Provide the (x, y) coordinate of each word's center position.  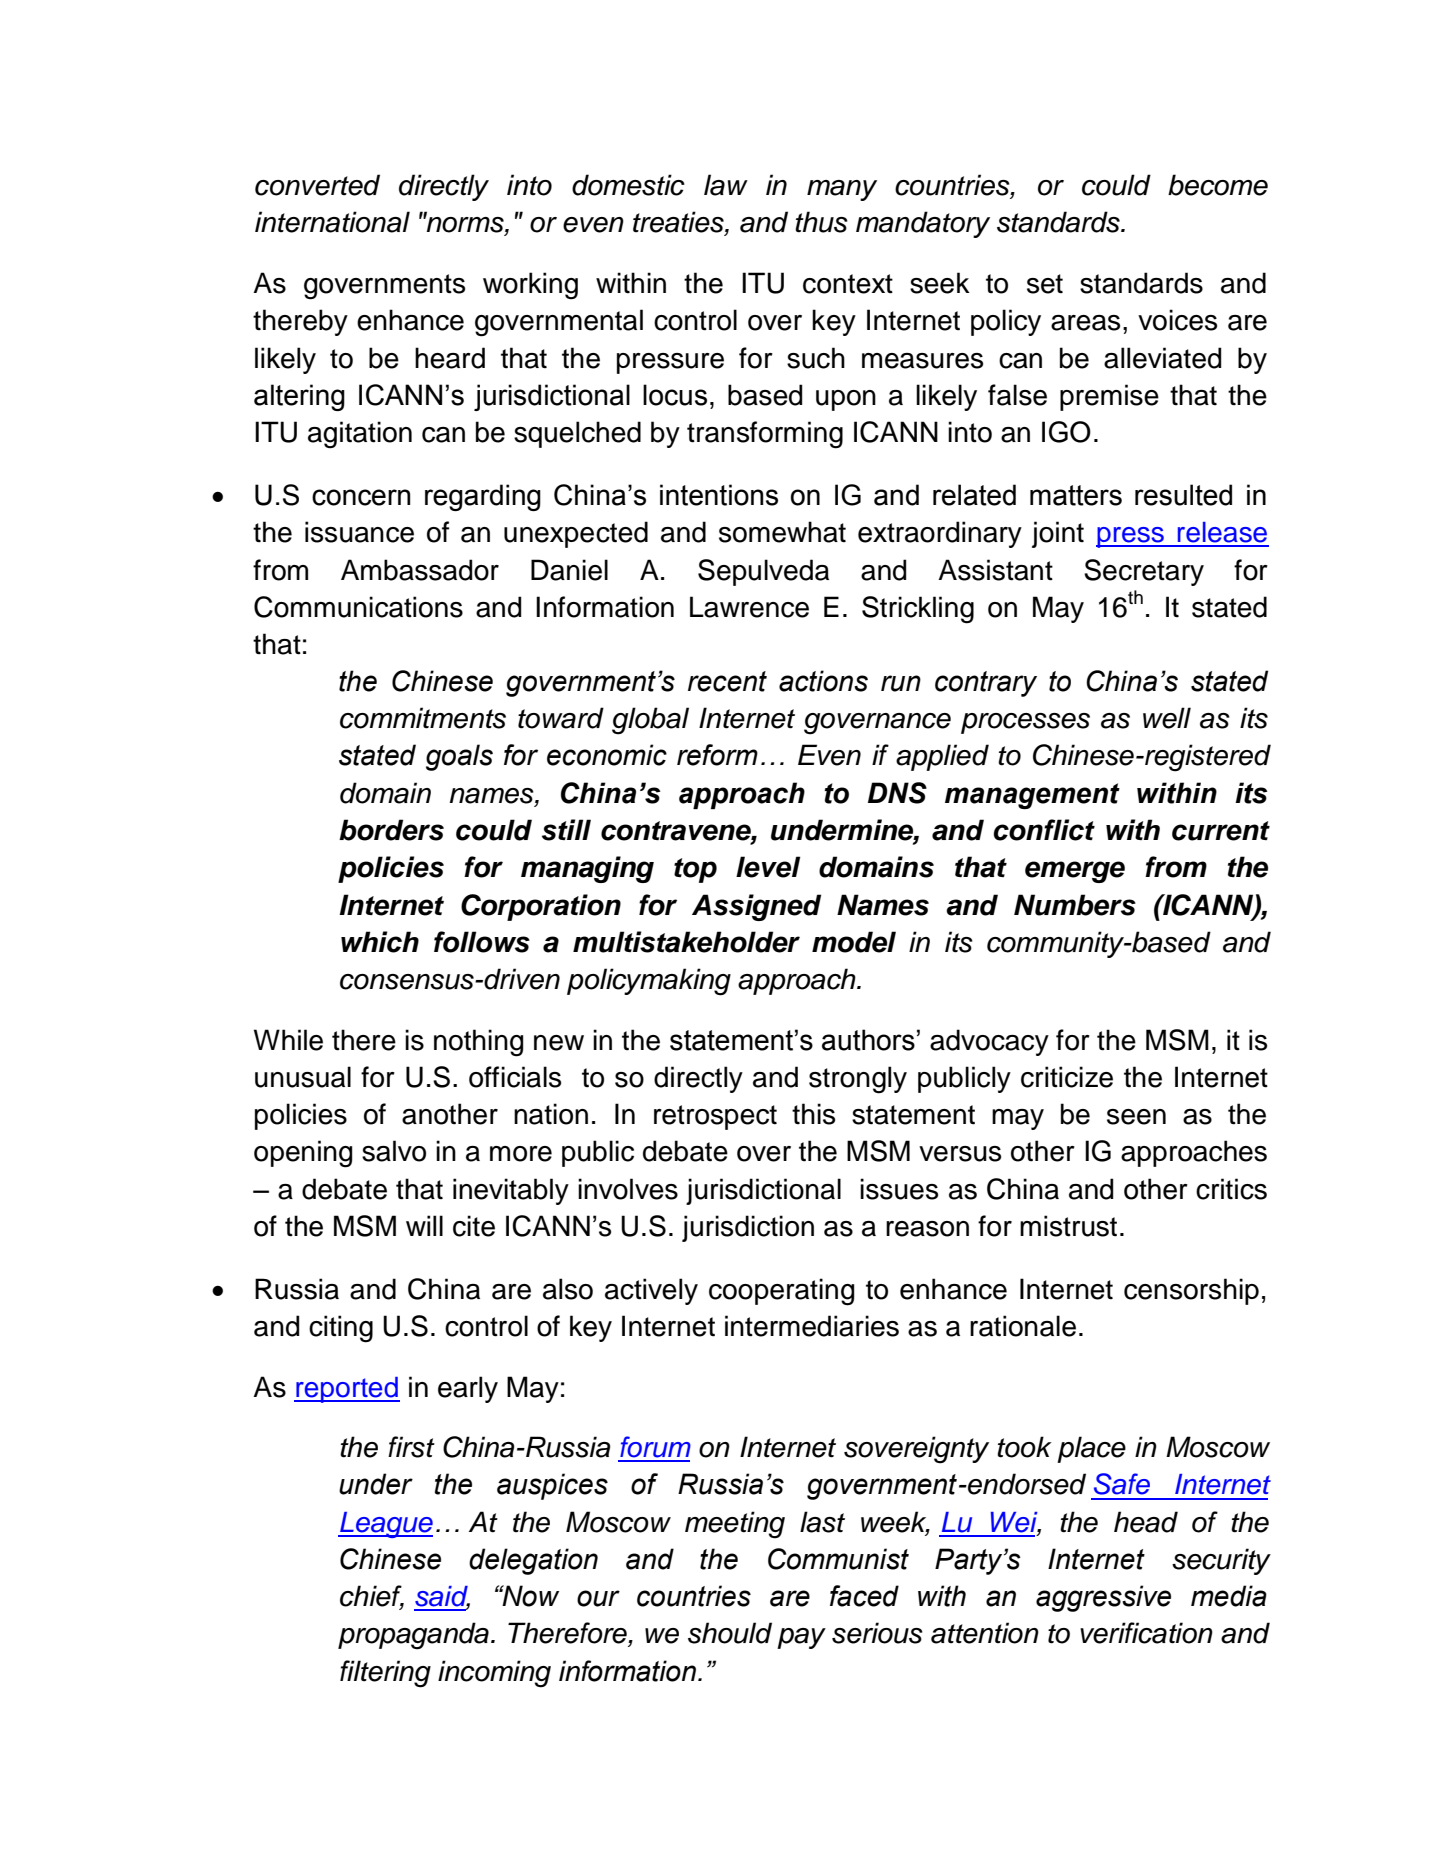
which (380, 942)
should (730, 1633)
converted (317, 185)
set (1045, 284)
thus (821, 222)
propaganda (413, 1636)
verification (1146, 1633)
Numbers (1075, 905)
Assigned (756, 907)
